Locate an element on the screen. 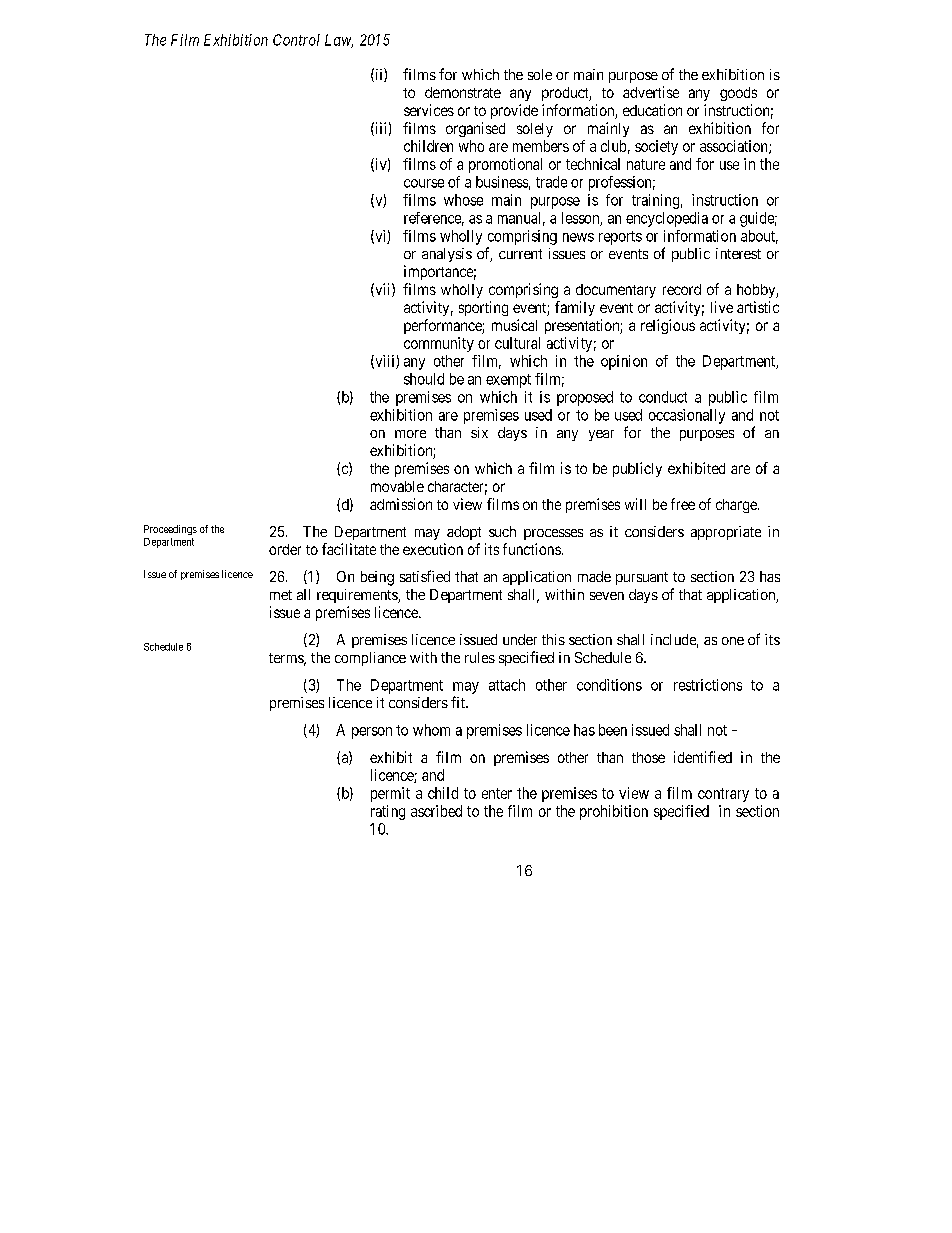 This screenshot has width=952, height=1233. demonstrate is located at coordinates (463, 92).
